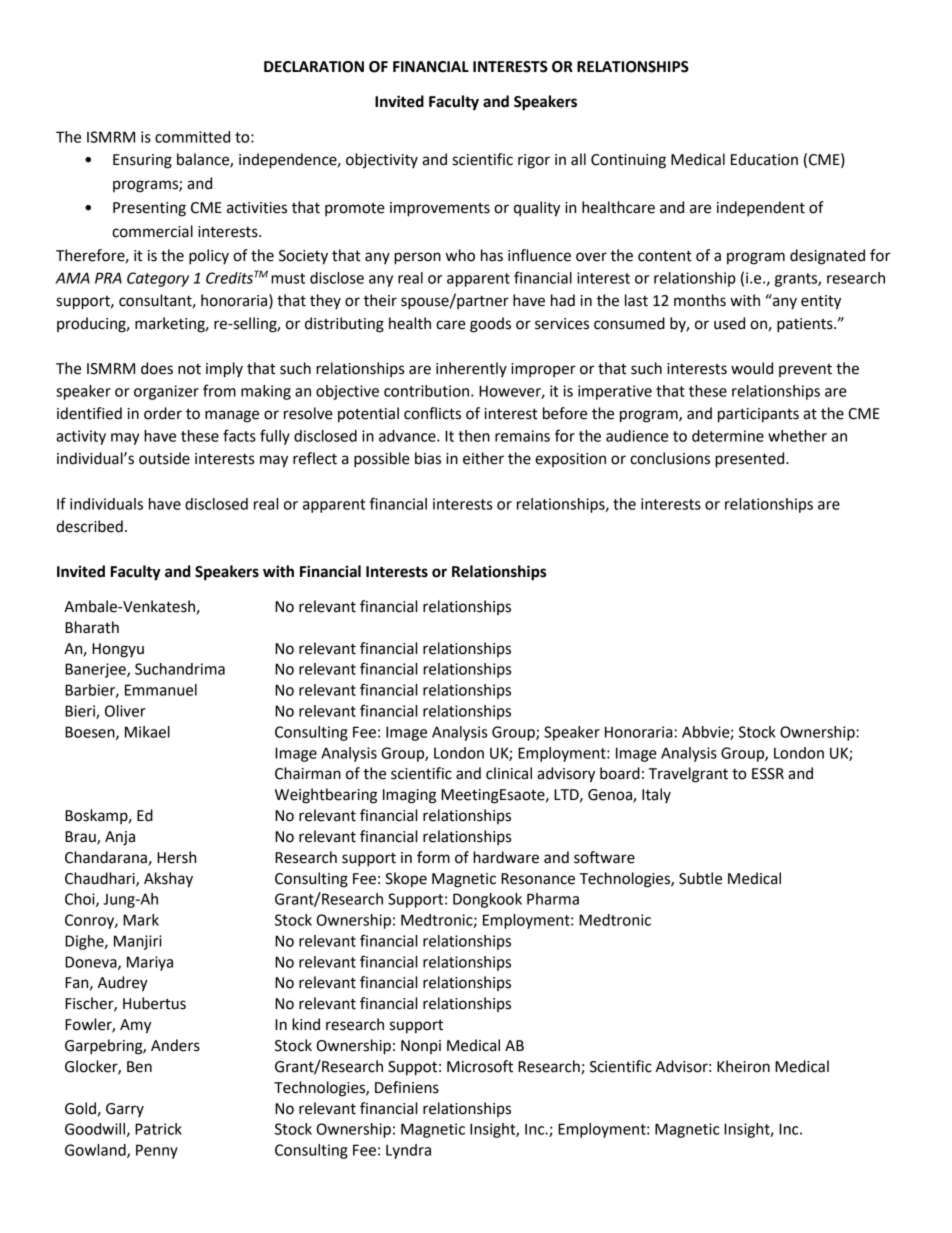  Describe the element at coordinates (96, 670) in the page. I see `Banerjee` at that location.
